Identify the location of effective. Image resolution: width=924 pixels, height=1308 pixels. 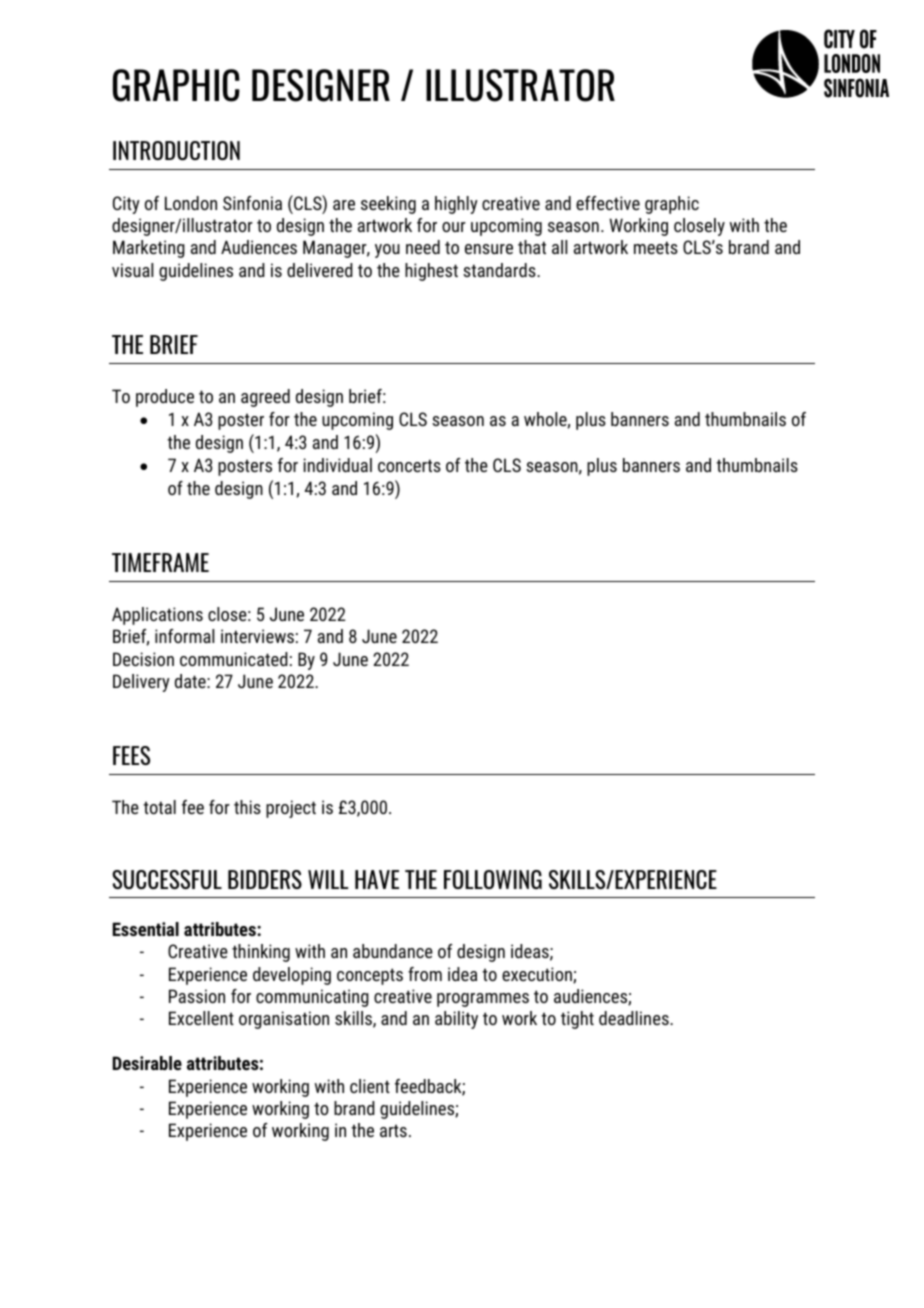
(608, 203).
